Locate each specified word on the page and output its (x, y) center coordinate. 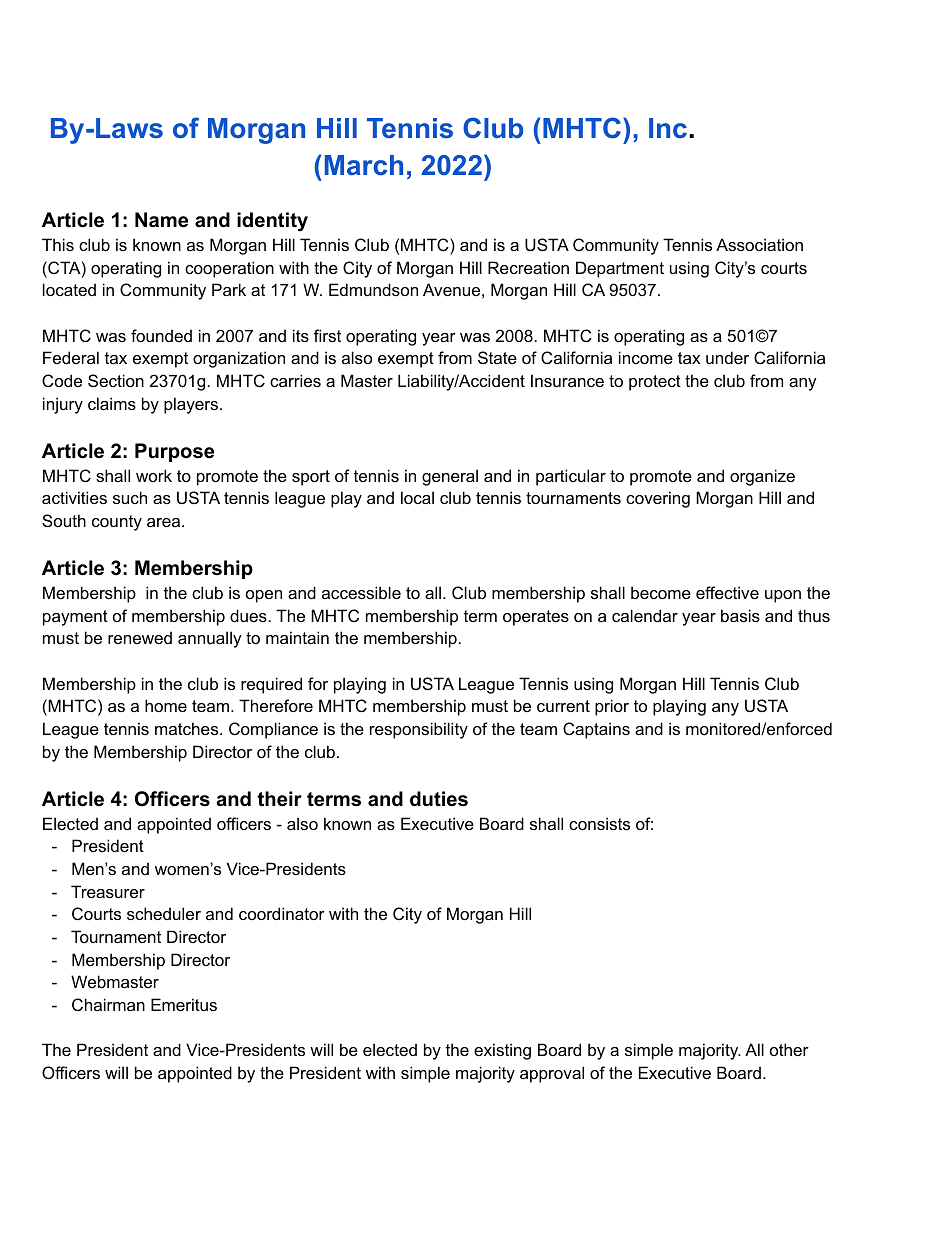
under (727, 357)
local (417, 497)
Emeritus (184, 1004)
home (166, 705)
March (364, 165)
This (58, 244)
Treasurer (108, 891)
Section (116, 380)
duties (439, 799)
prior (612, 707)
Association (759, 244)
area (165, 522)
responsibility (419, 730)
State (497, 357)
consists (599, 823)
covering (658, 499)
